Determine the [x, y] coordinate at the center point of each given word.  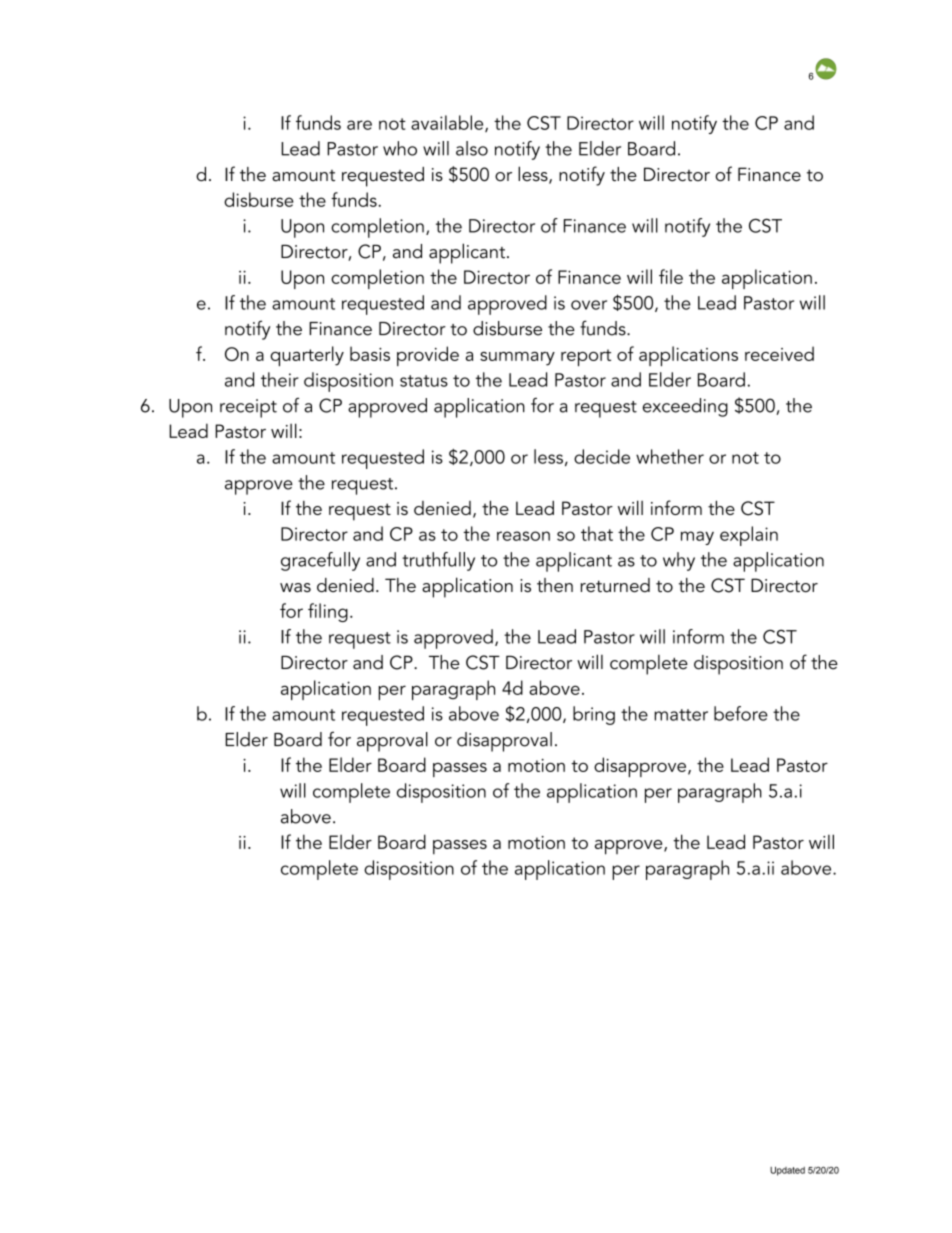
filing [328, 612]
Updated [787, 1171]
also [472, 148]
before [741, 713]
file [671, 276]
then [555, 585]
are [359, 125]
